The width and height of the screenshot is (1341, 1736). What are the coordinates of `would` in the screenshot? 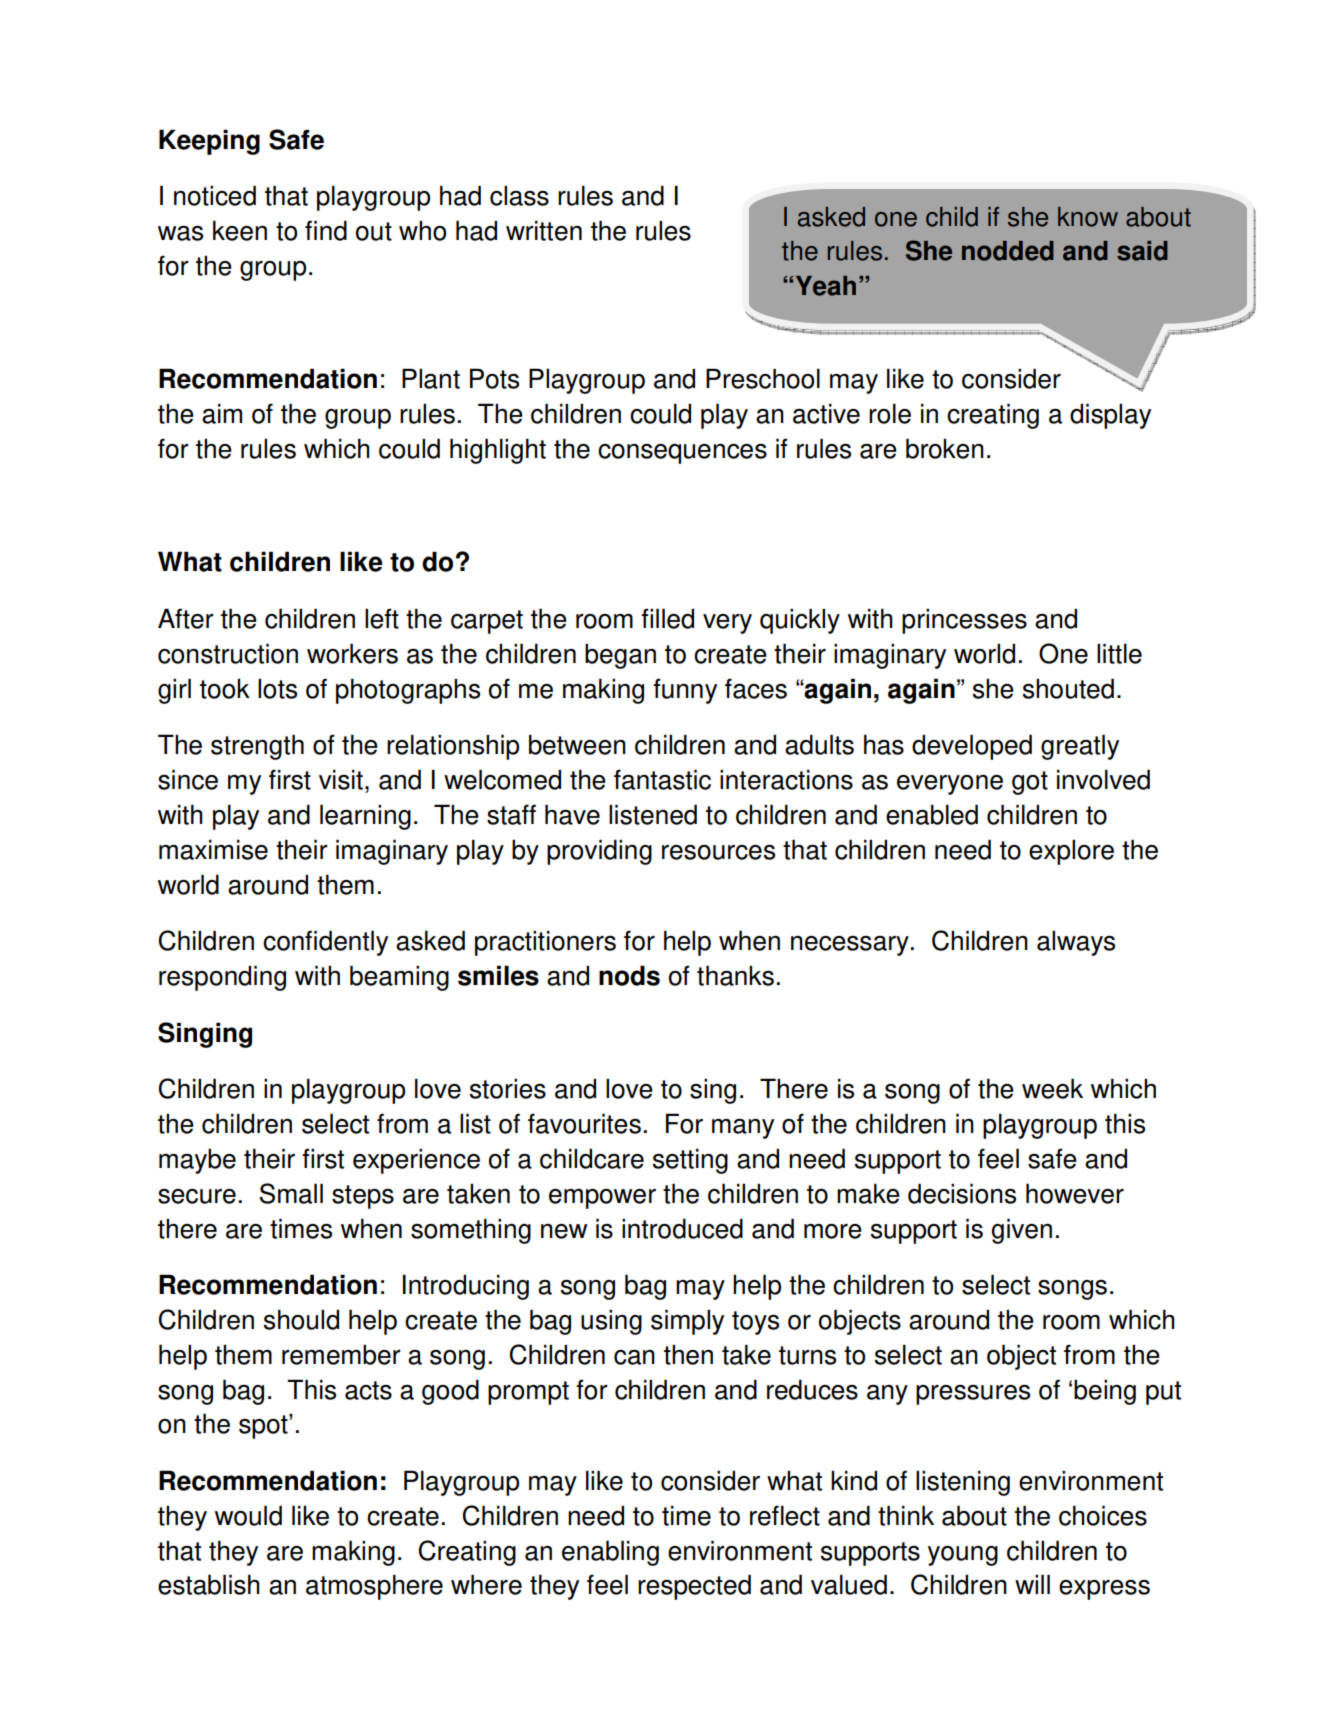 It's located at (248, 1515).
